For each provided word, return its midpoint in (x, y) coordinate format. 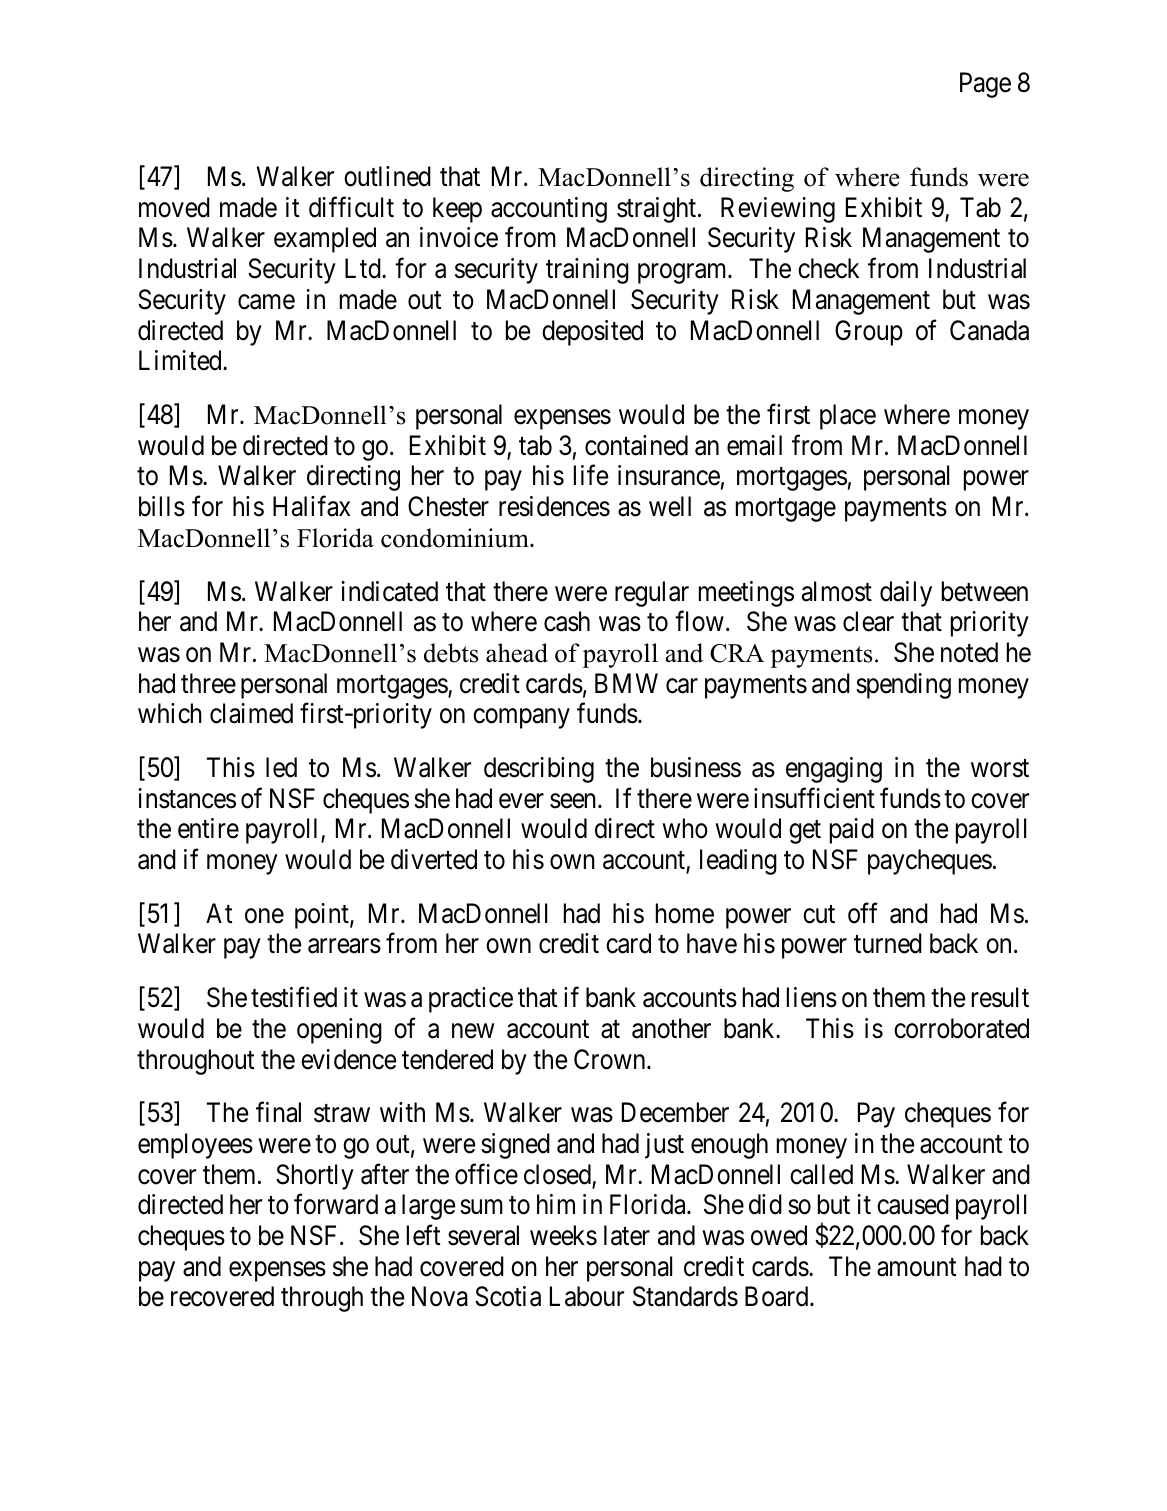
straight (658, 210)
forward (336, 1204)
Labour (587, 1296)
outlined (387, 176)
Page (985, 85)
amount (917, 1267)
